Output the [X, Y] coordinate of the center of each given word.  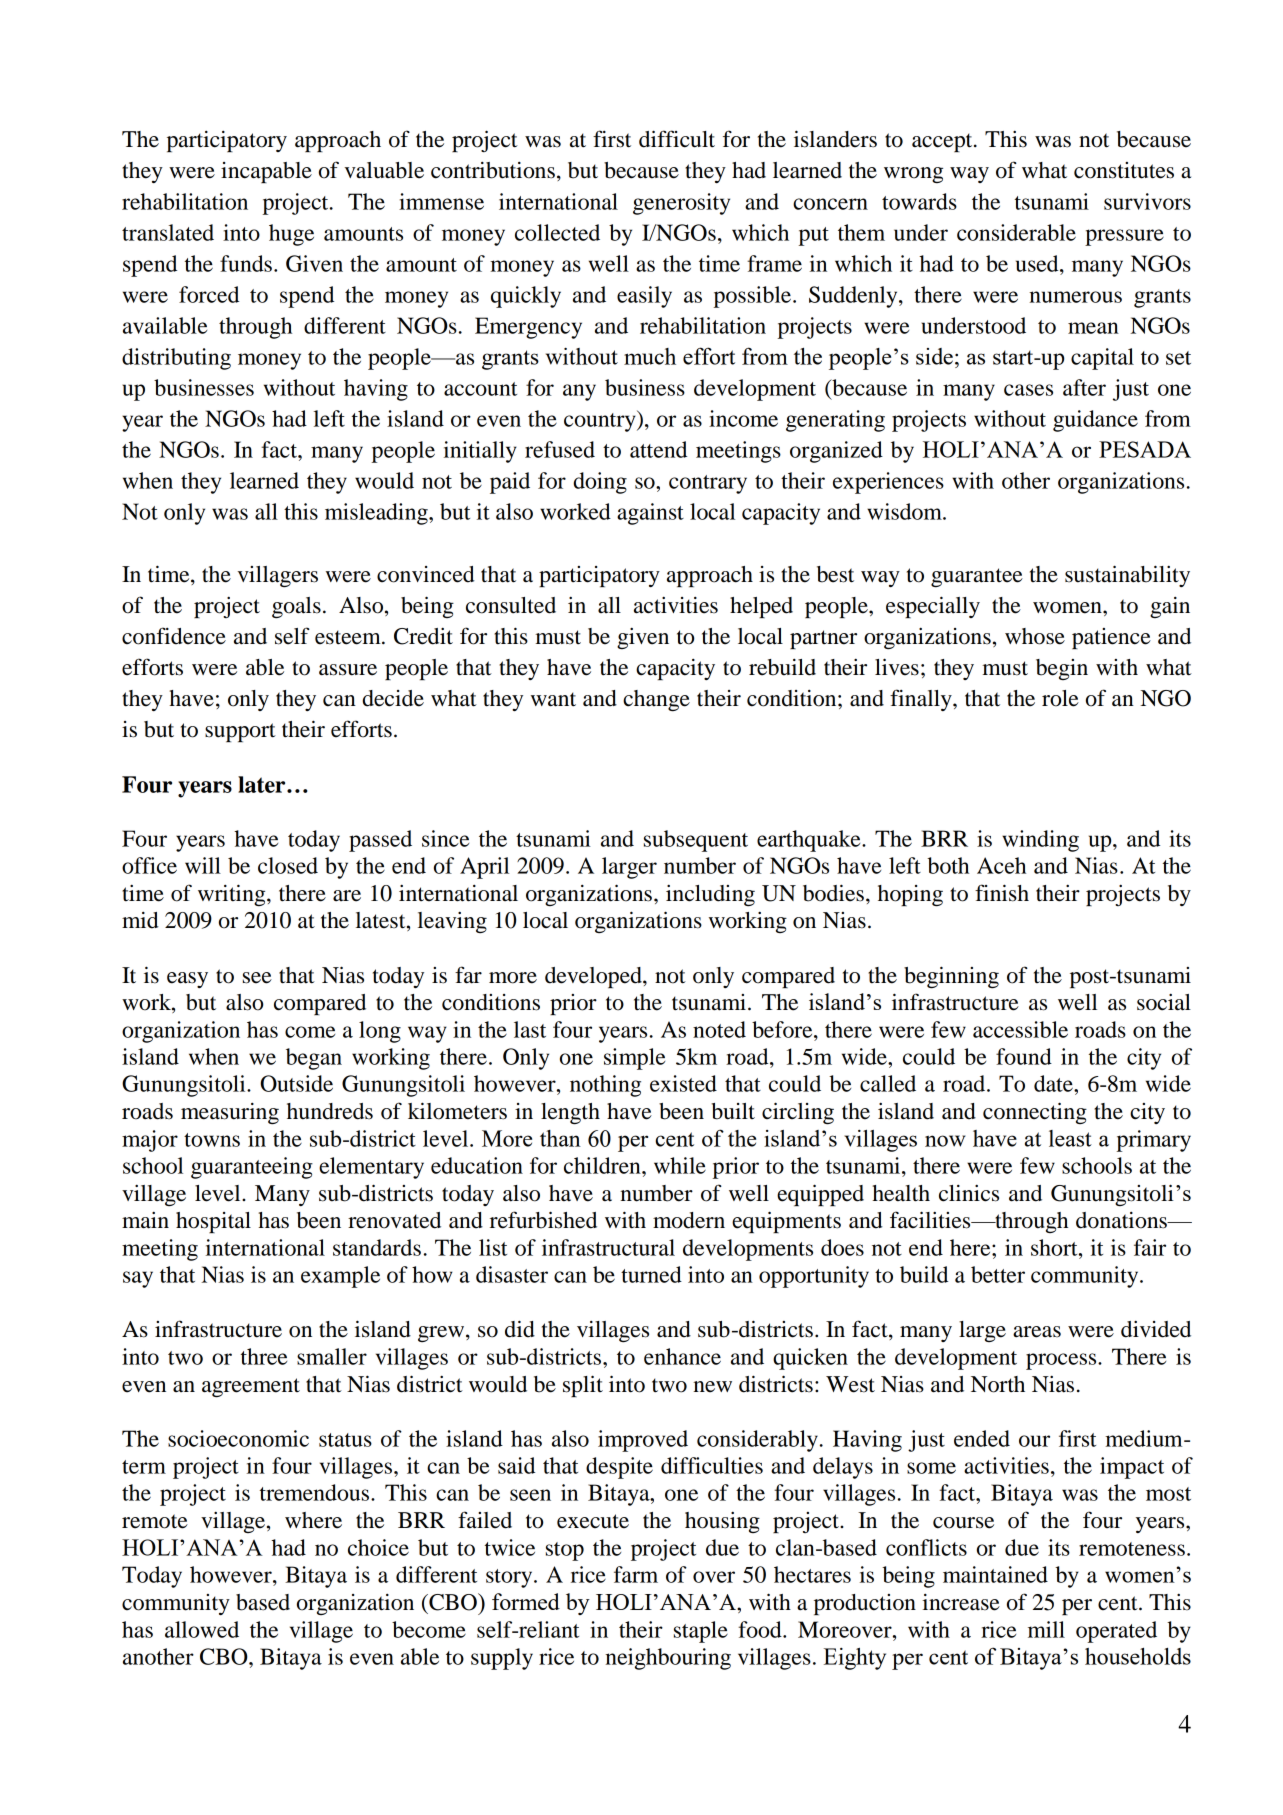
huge [291, 235]
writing [233, 895]
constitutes [1124, 170]
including [710, 895]
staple [701, 1632]
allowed [202, 1629]
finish [1002, 893]
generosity [681, 204]
